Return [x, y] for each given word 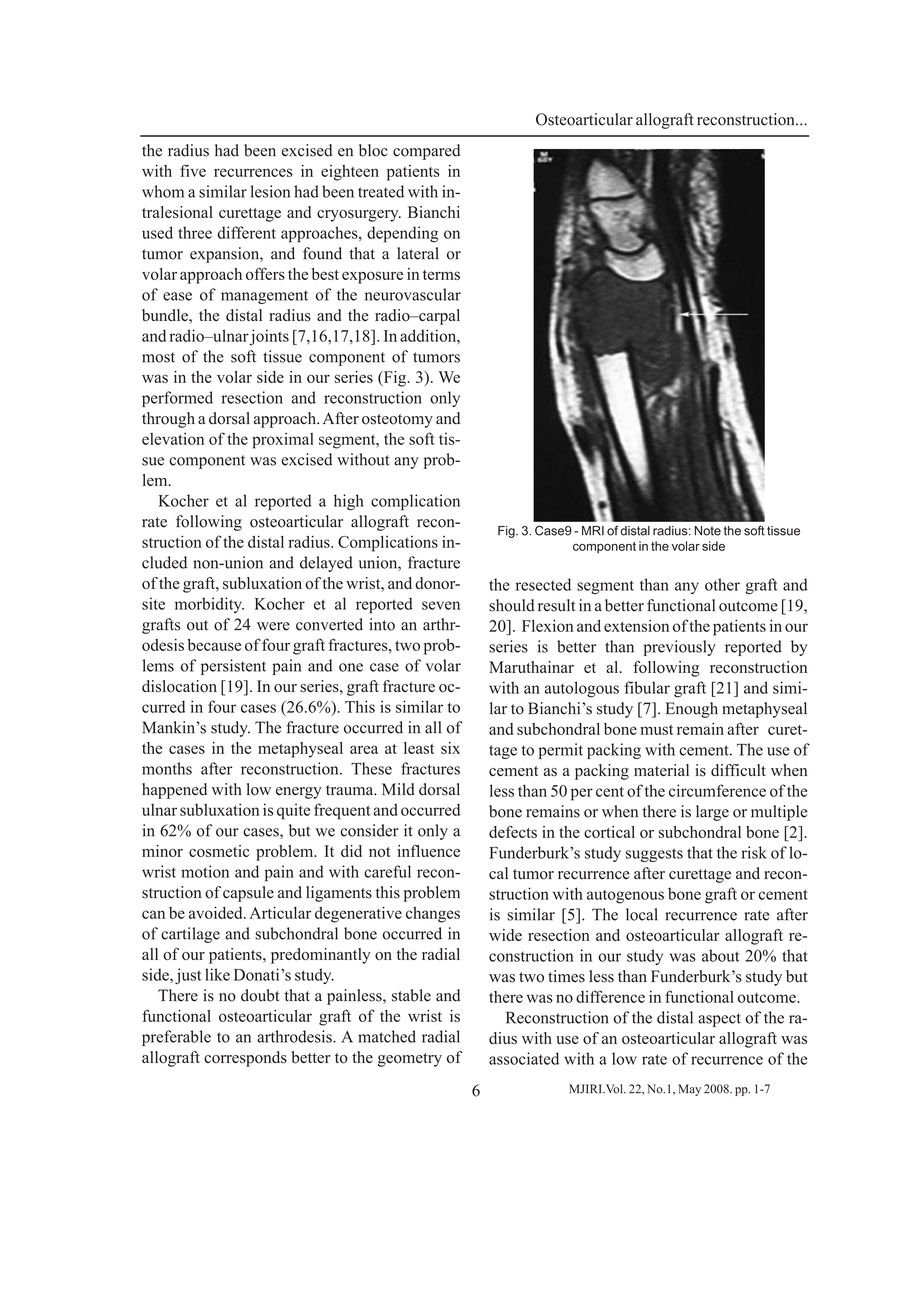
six [450, 748]
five [193, 170]
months [167, 768]
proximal [283, 441]
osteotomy [397, 421]
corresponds [245, 1059]
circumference [717, 790]
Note [708, 531]
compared [426, 152]
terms [441, 275]
